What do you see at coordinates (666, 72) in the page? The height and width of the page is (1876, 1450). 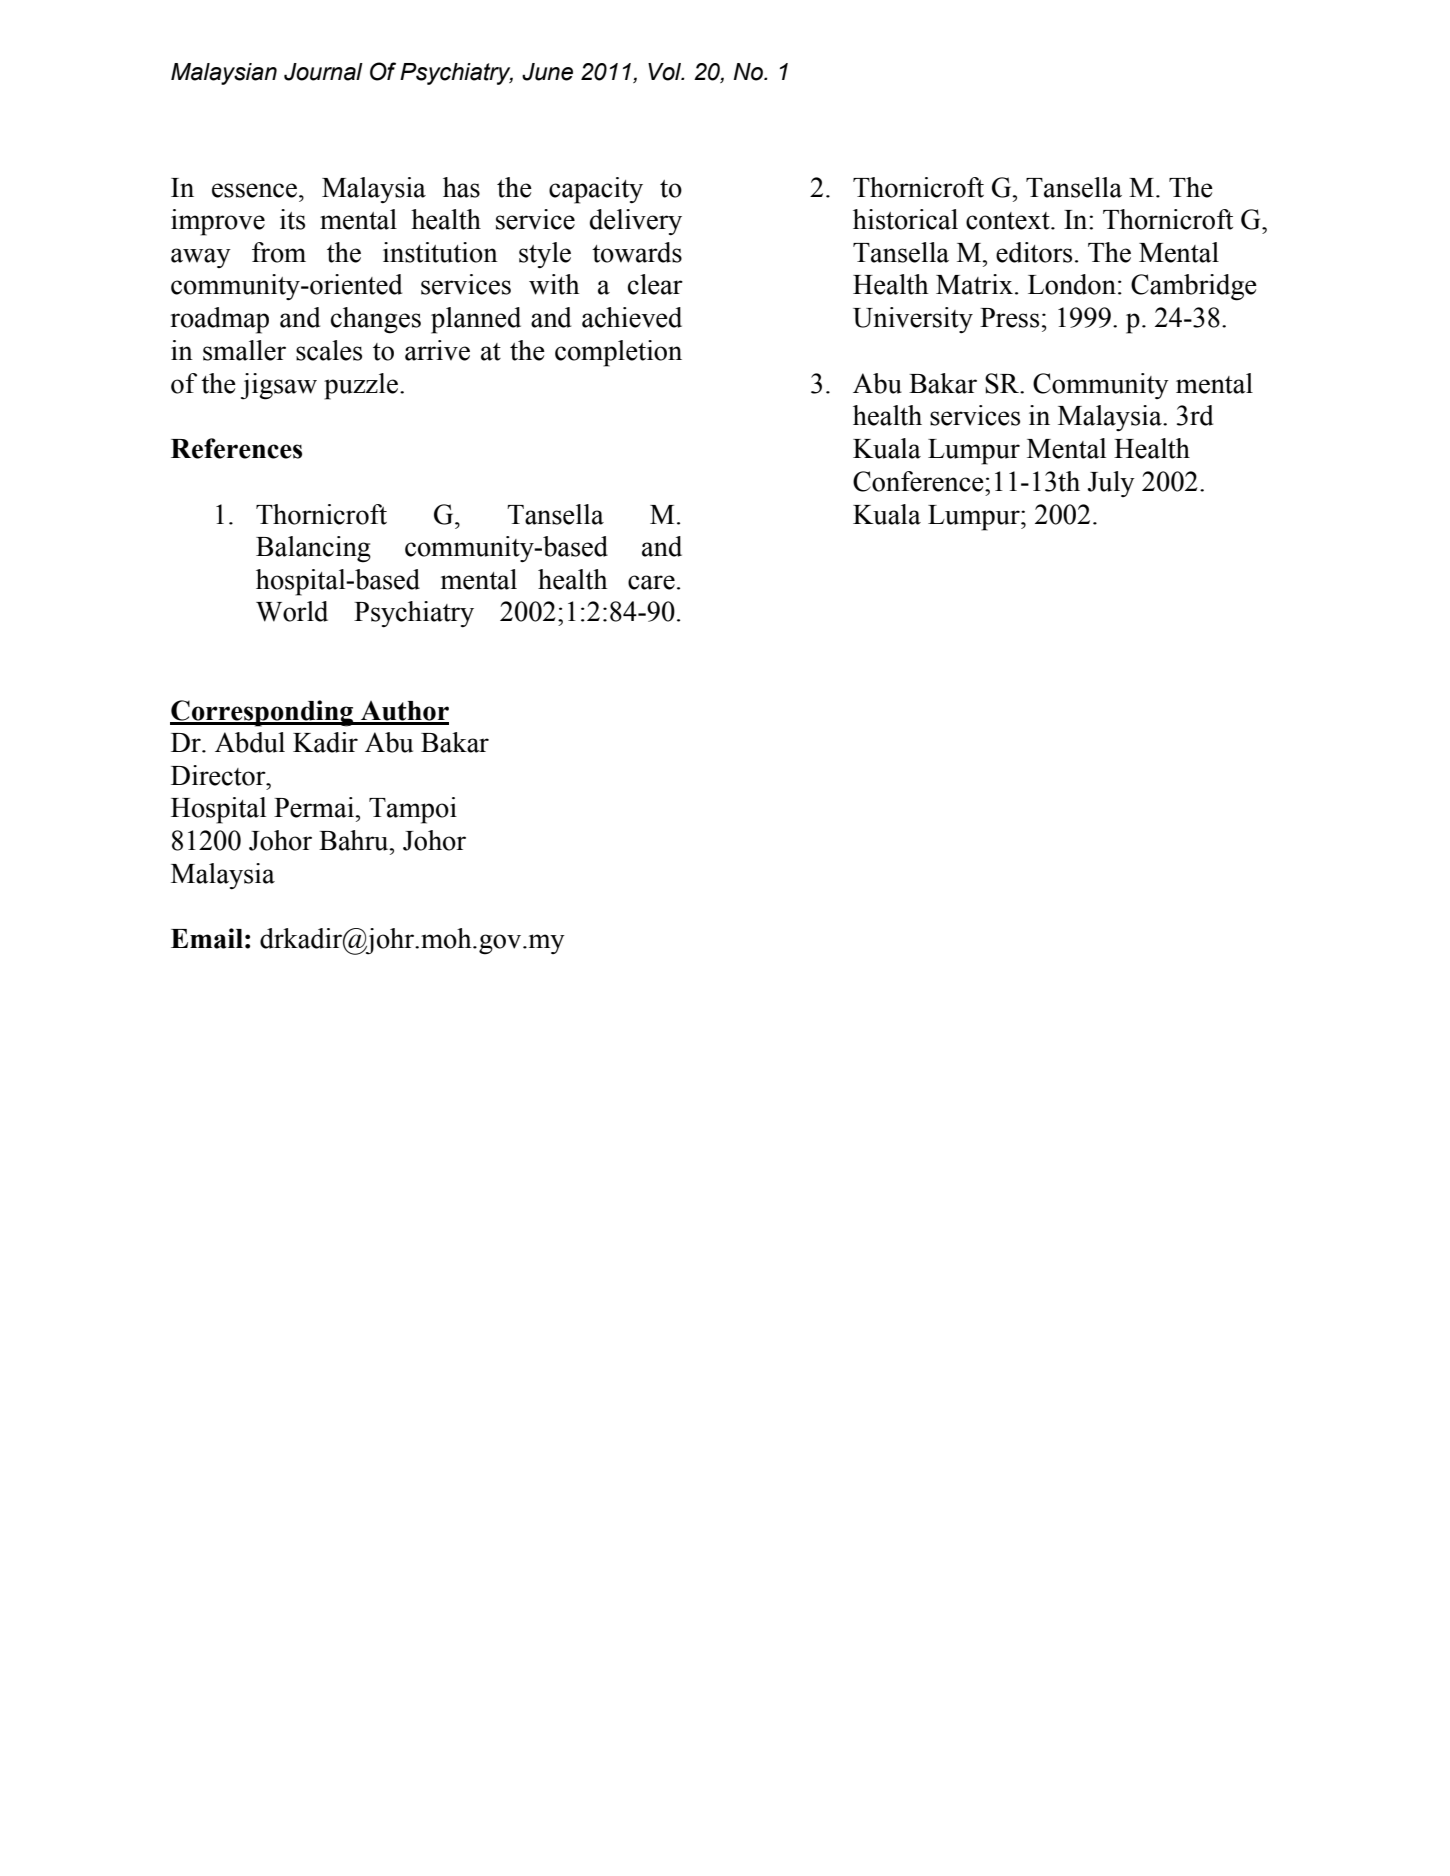 I see `Vol` at bounding box center [666, 72].
